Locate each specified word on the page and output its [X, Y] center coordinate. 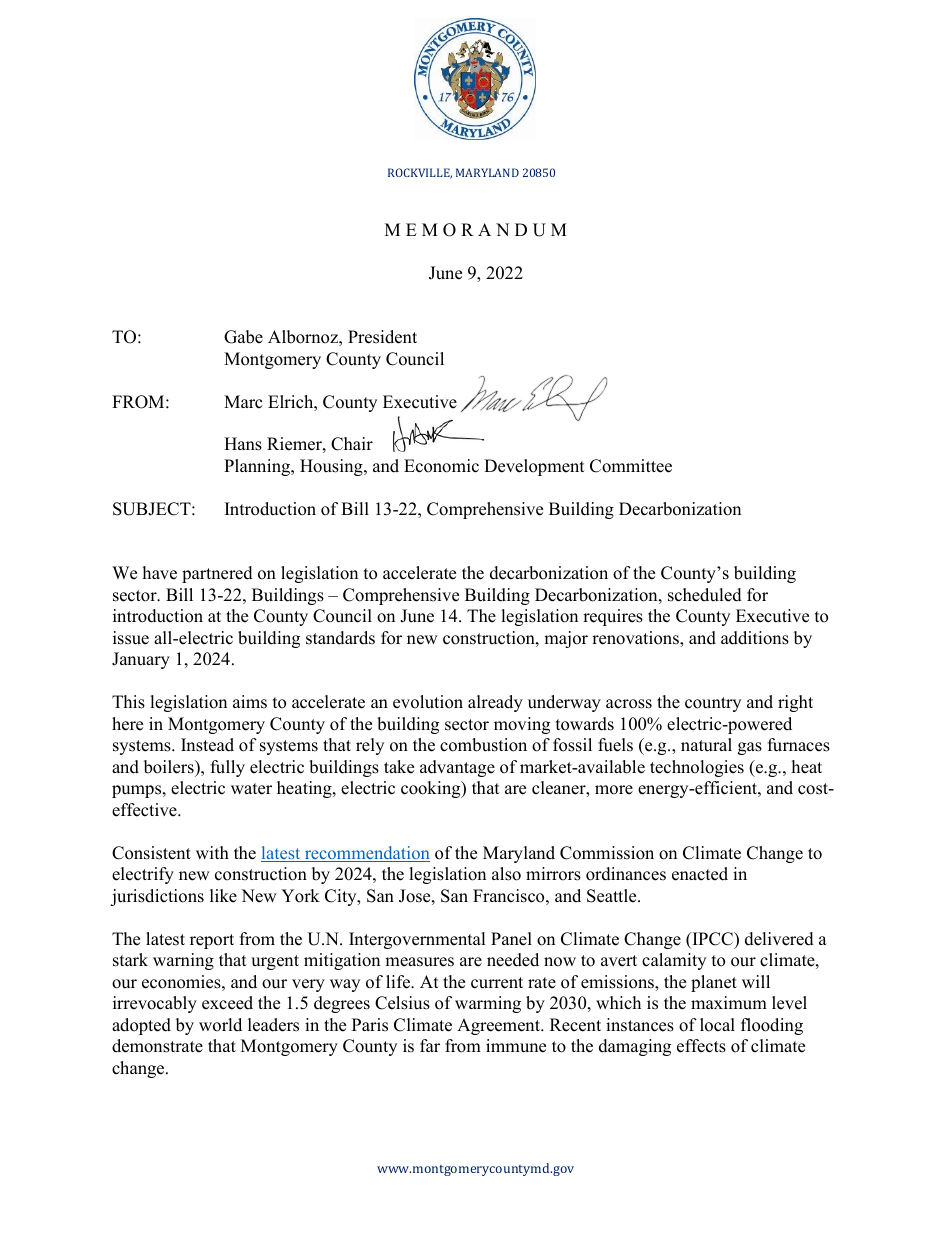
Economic [441, 466]
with [212, 852]
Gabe [243, 337]
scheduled [705, 595]
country [713, 704]
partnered [217, 574]
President [382, 337]
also [506, 874]
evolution [428, 702]
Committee [631, 466]
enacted [700, 874]
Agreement [499, 1026]
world [220, 1025]
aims [250, 702]
